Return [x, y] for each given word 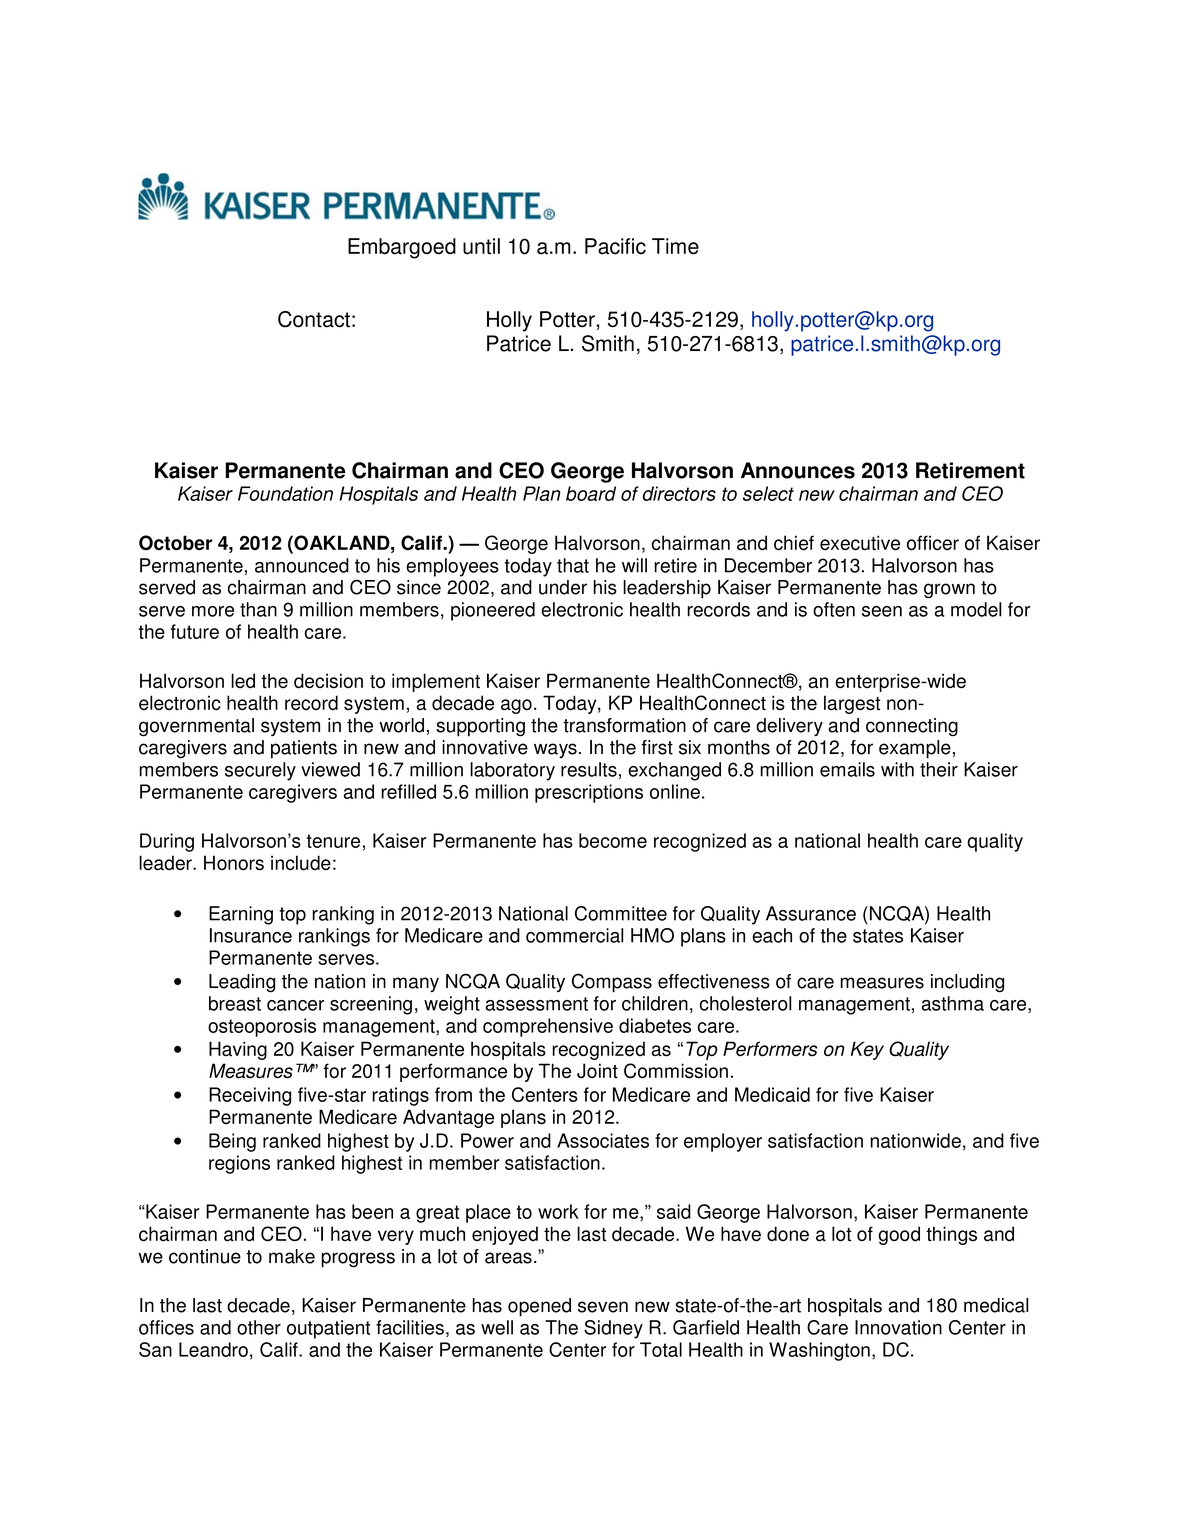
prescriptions [589, 793]
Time [675, 246]
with [897, 769]
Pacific [615, 246]
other [259, 1327]
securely [260, 771]
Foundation [285, 493]
